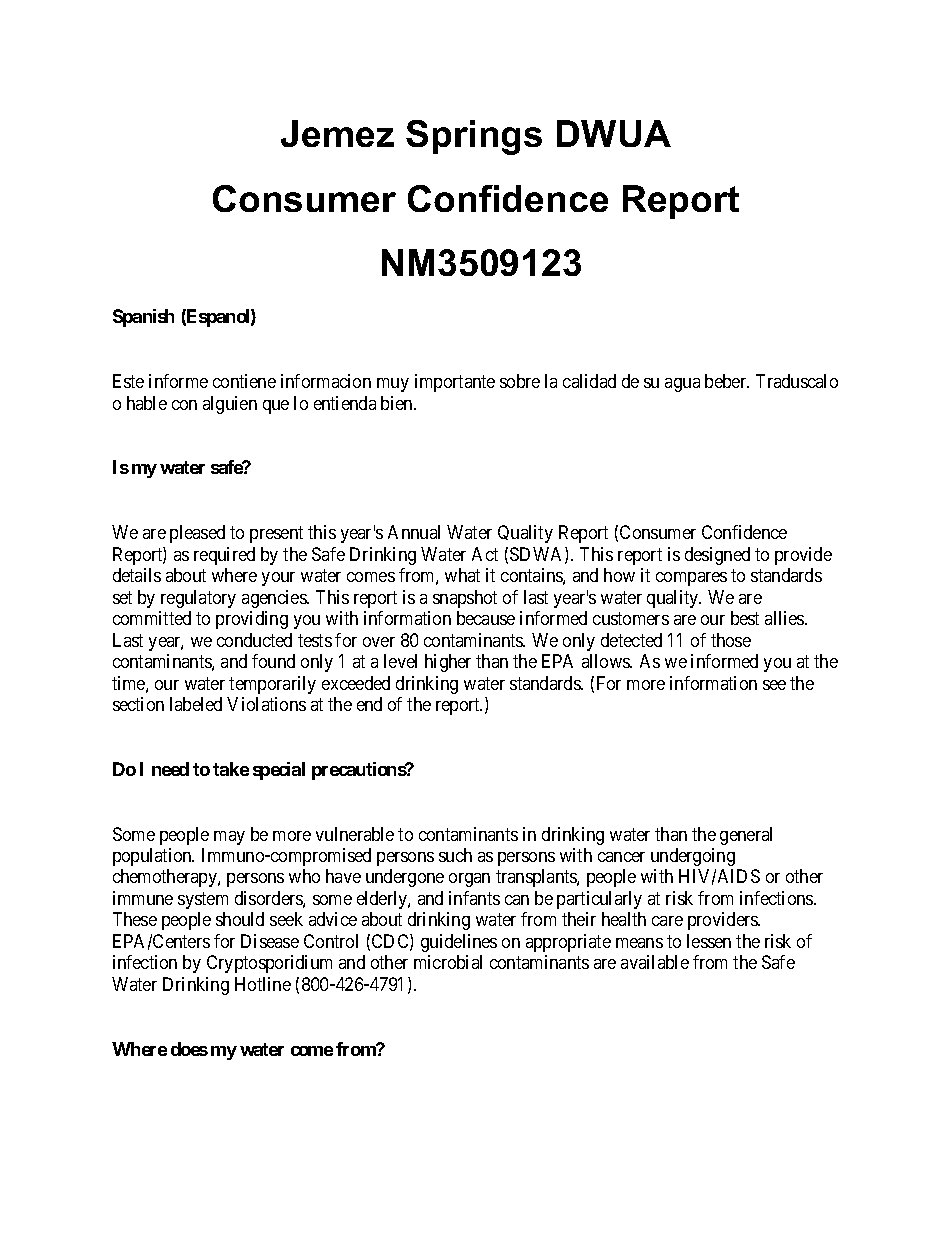  What do you see at coordinates (230, 405) in the image?
I see `alguien` at bounding box center [230, 405].
